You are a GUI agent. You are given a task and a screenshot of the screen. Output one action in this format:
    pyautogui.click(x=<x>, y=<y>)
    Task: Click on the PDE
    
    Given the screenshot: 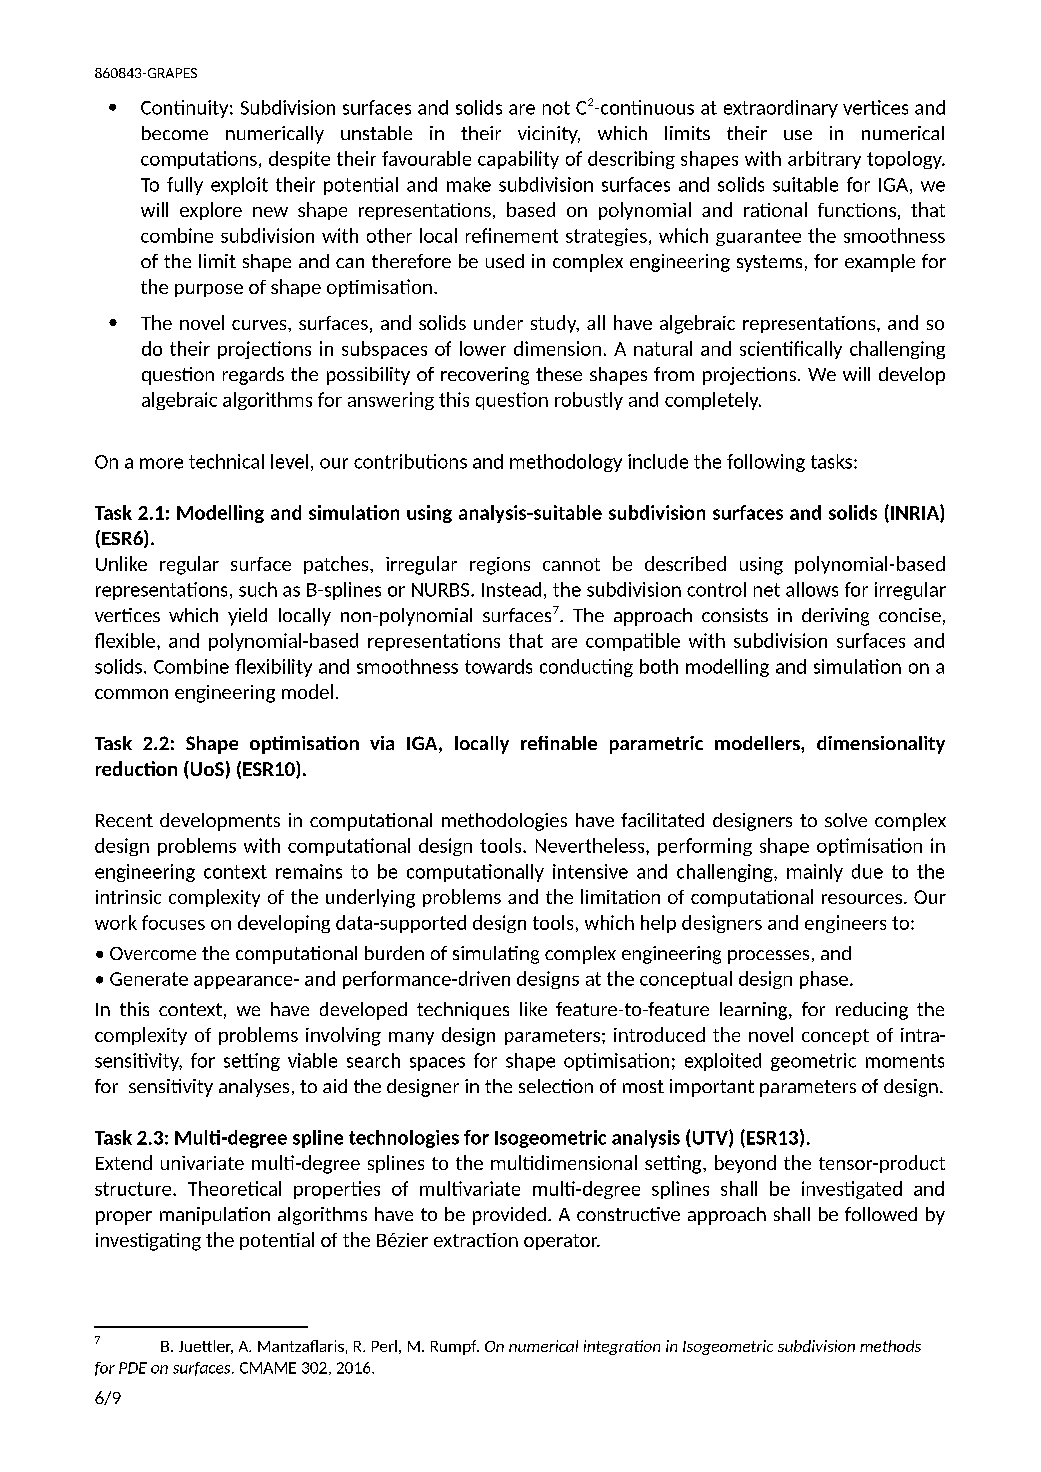 What is the action you would take?
    pyautogui.click(x=133, y=1368)
